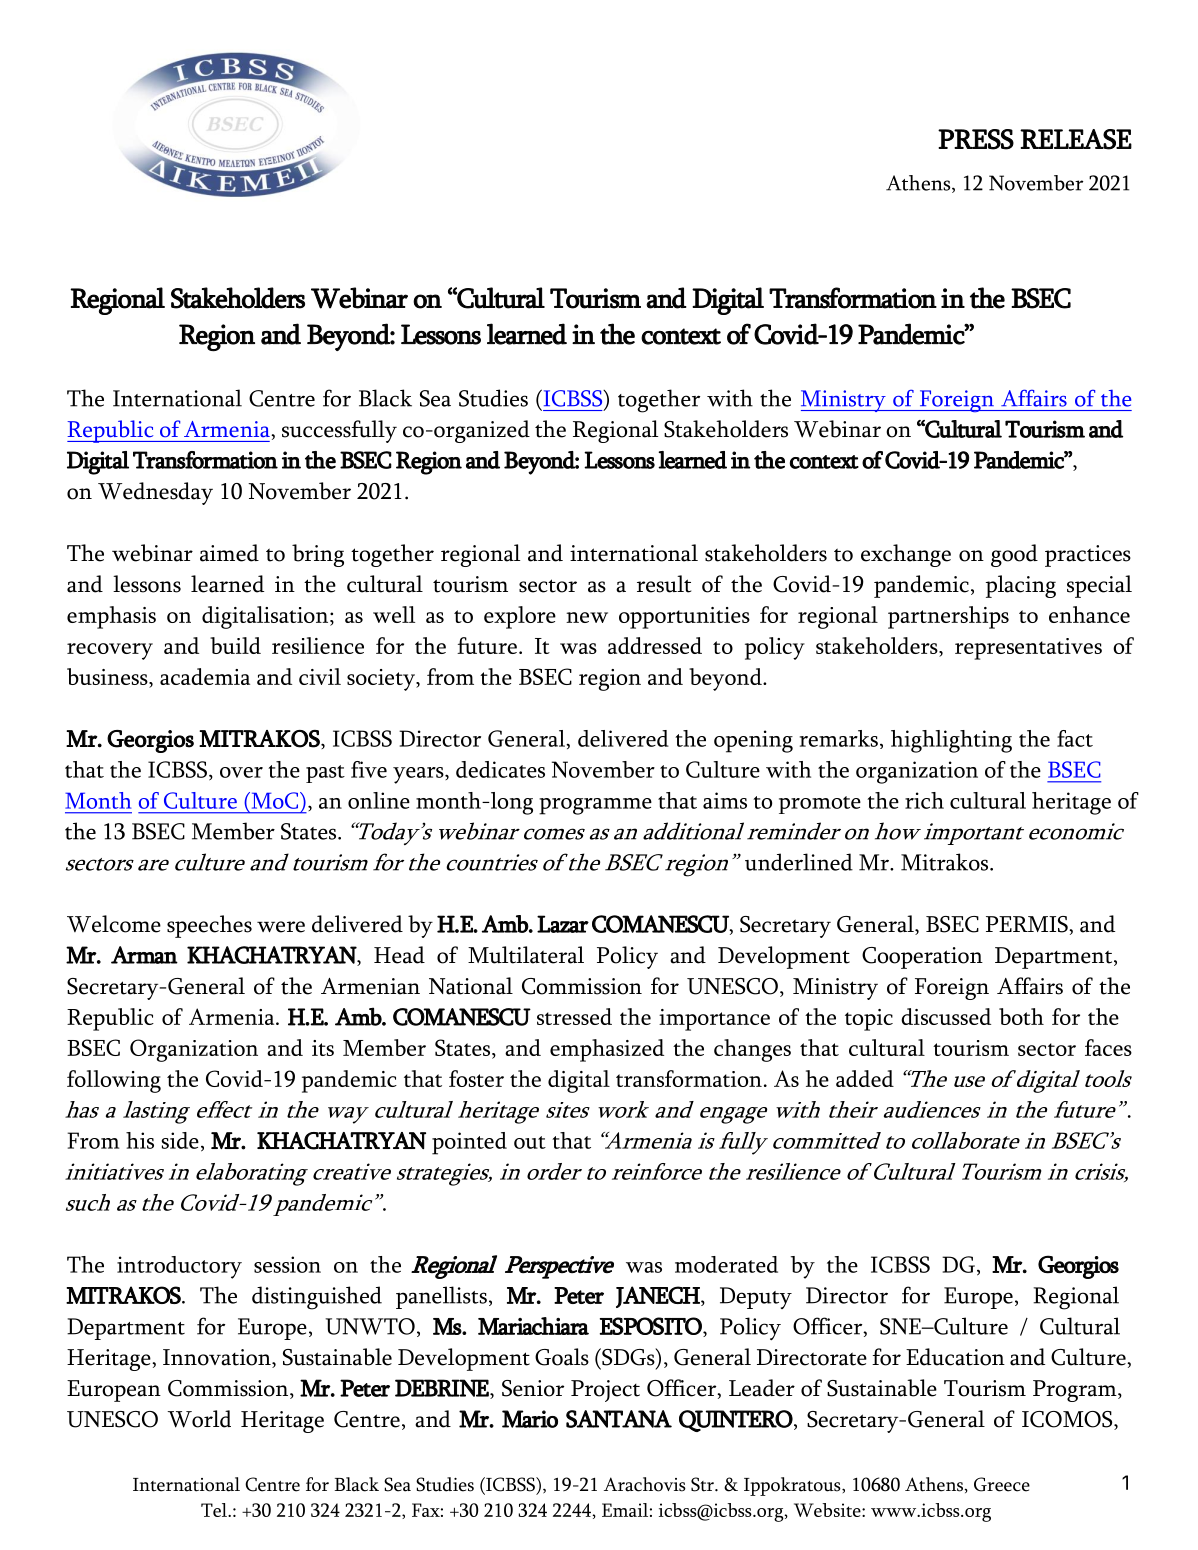  What do you see at coordinates (664, 584) in the image?
I see `result` at bounding box center [664, 584].
